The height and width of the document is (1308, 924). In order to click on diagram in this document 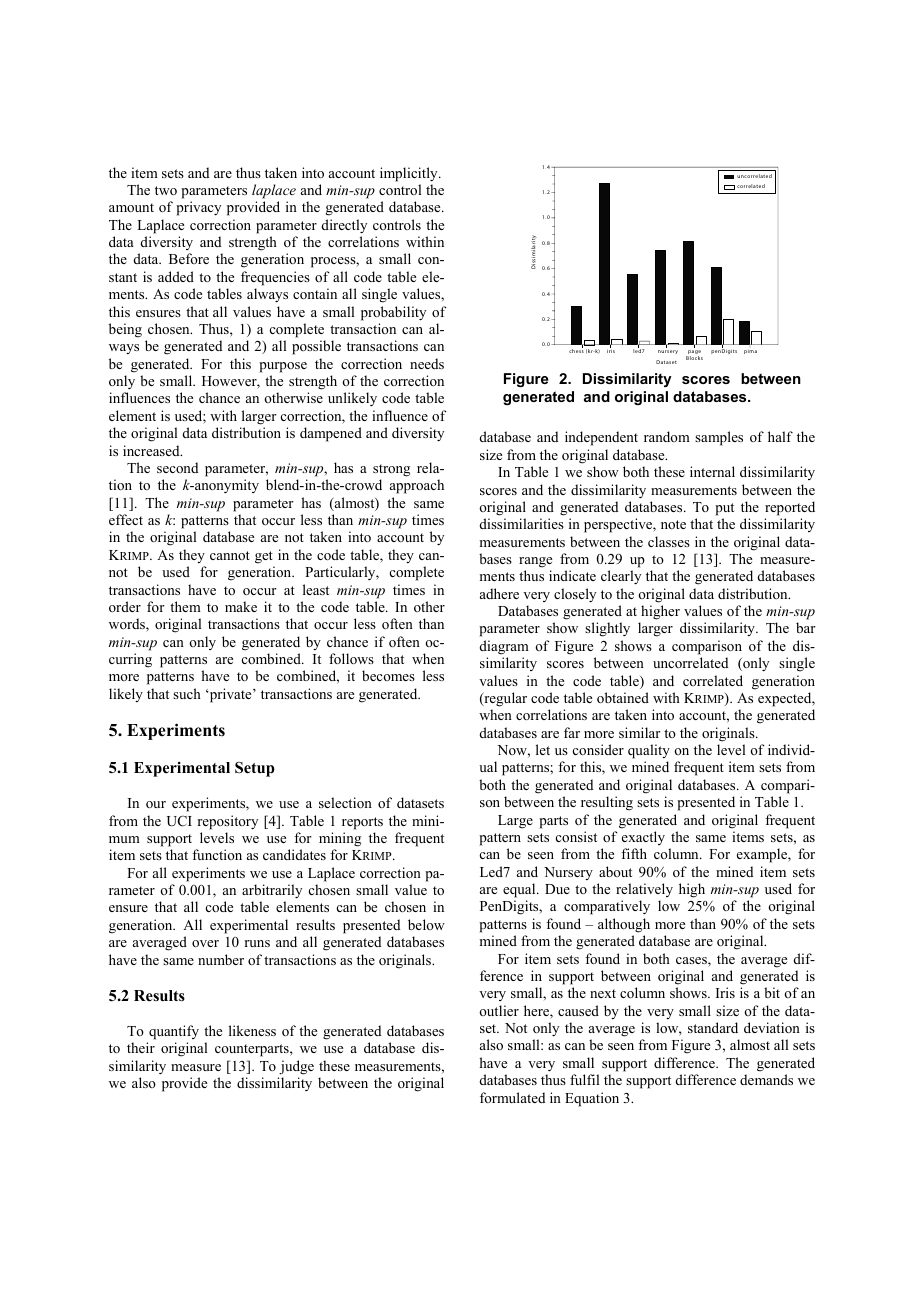, I will do `click(504, 647)`.
